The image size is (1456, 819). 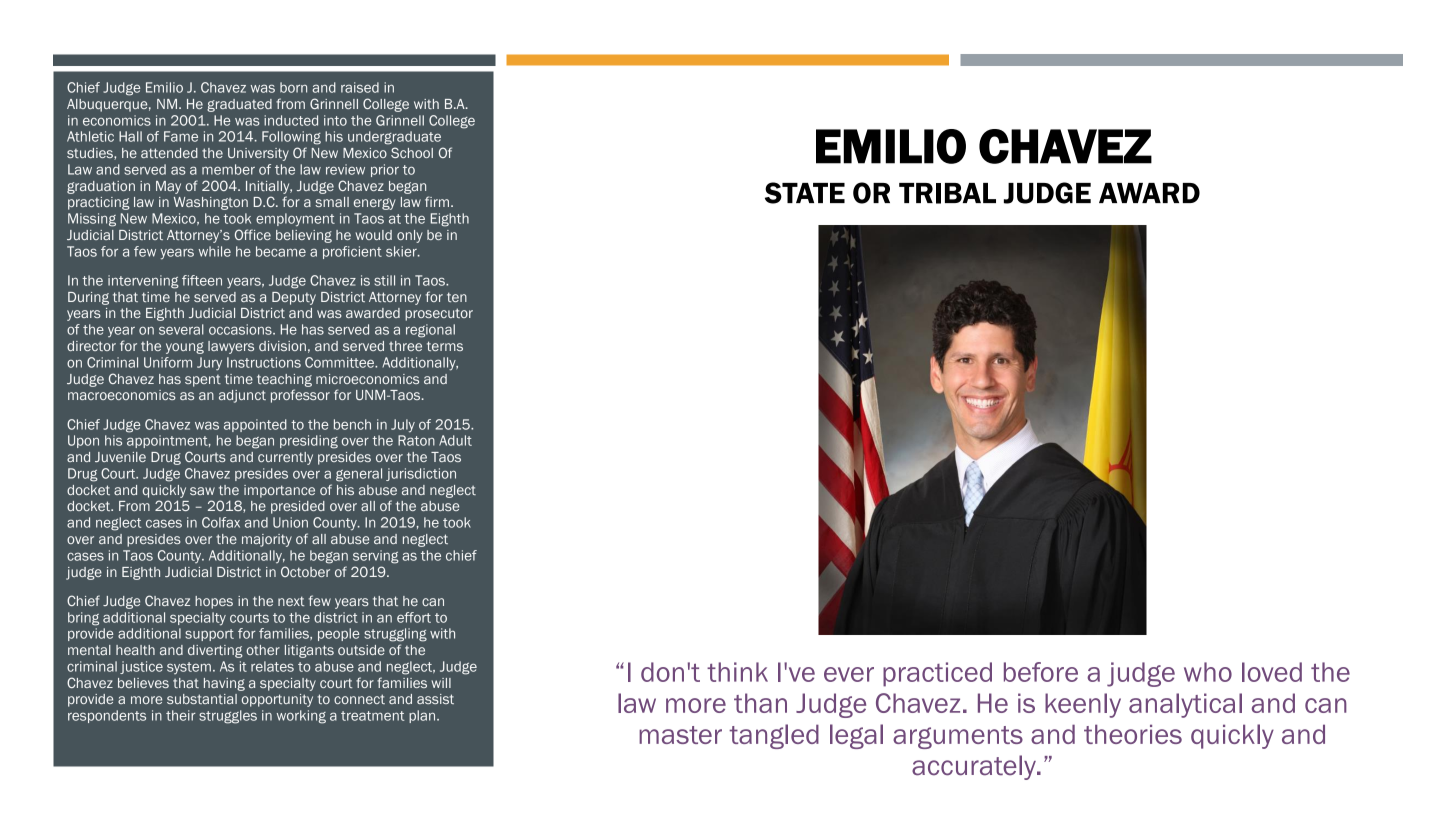 What do you see at coordinates (241, 329) in the document?
I see `occasions` at bounding box center [241, 329].
